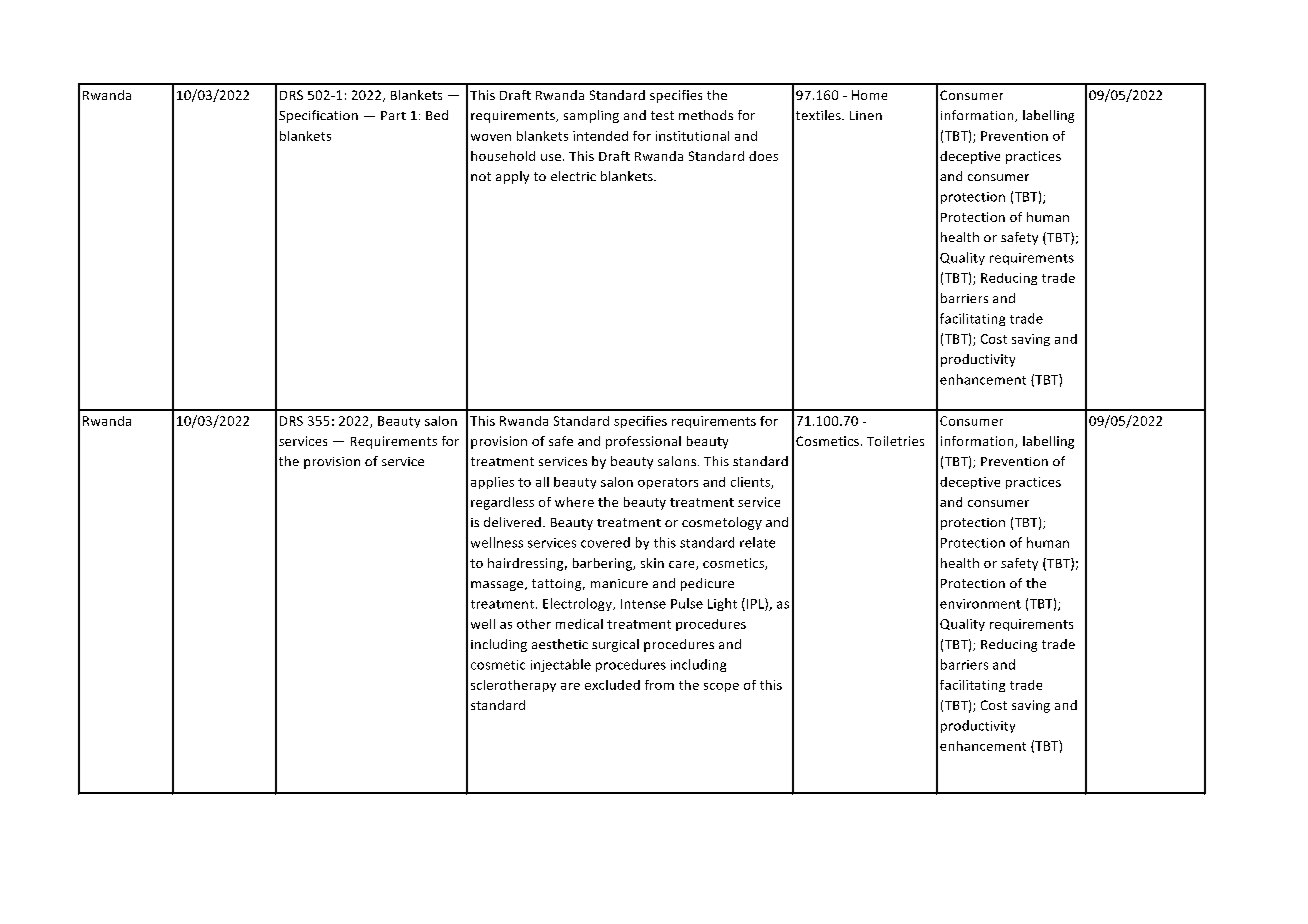 This document has width=1308, height=924. Describe the element at coordinates (573, 176) in the document. I see `electric` at that location.
